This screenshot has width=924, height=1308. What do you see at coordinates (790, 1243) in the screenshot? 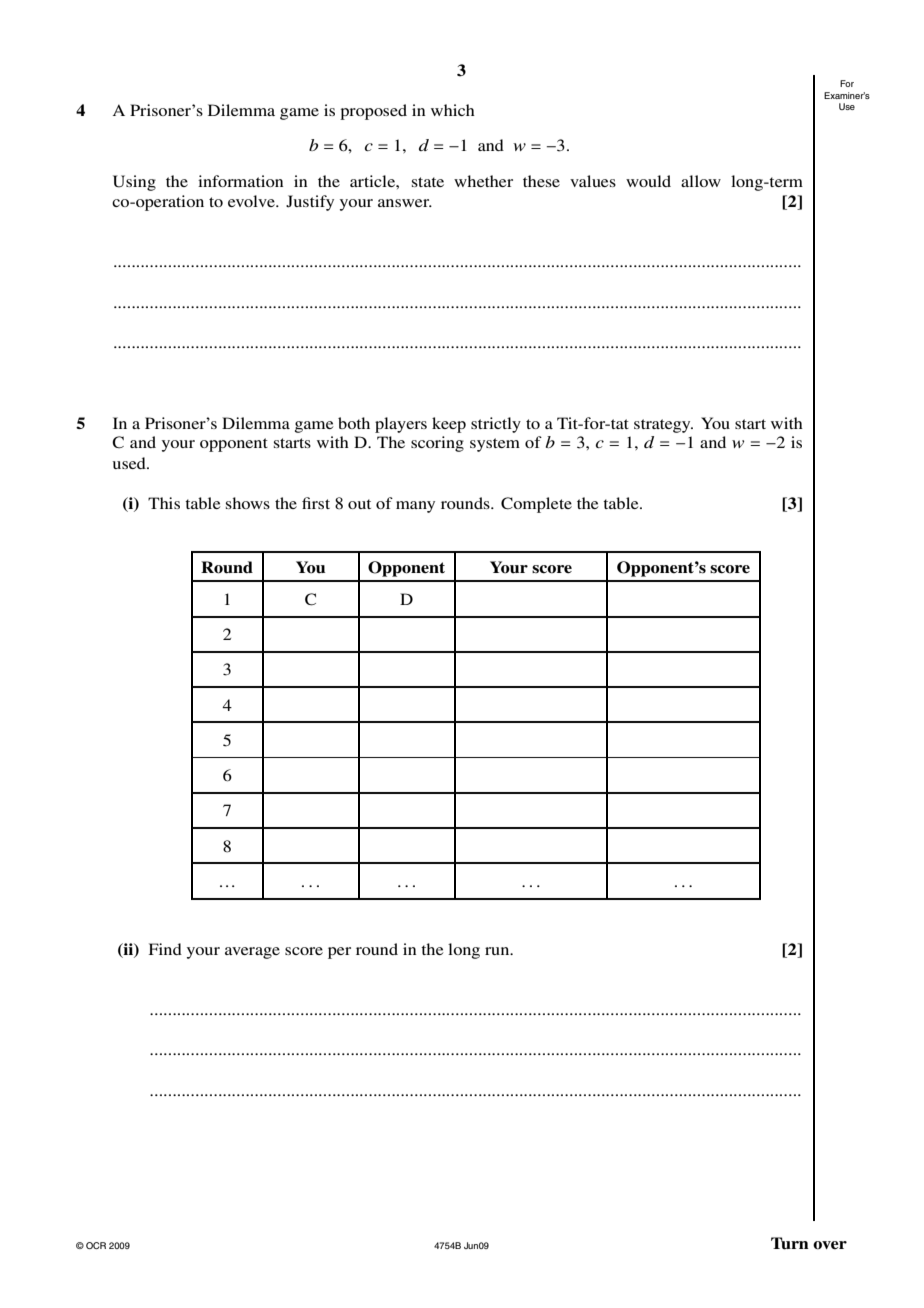
I see `Turn` at bounding box center [790, 1243].
